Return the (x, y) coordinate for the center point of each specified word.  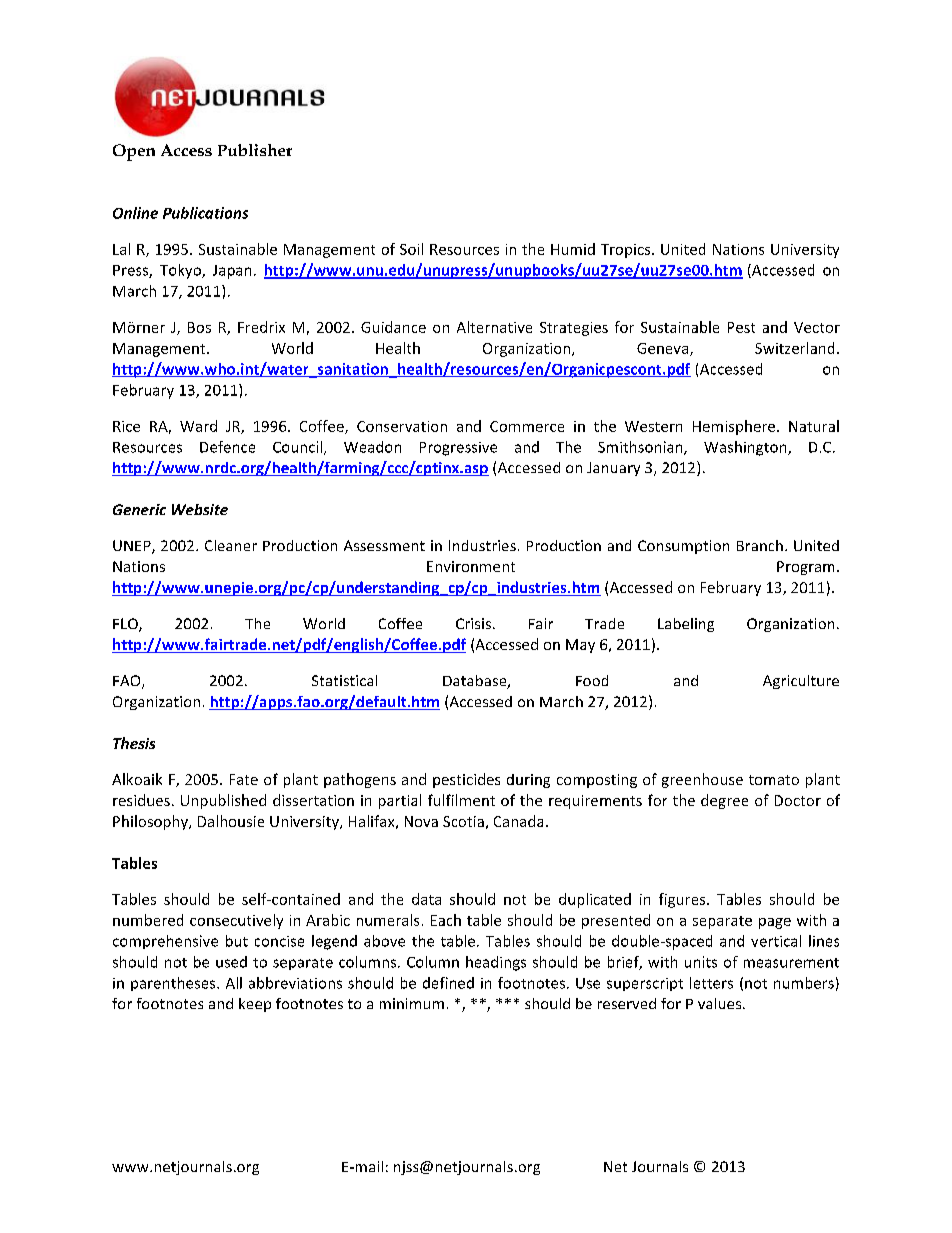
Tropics (627, 251)
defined (448, 983)
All (234, 983)
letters (711, 983)
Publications (205, 213)
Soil (411, 249)
